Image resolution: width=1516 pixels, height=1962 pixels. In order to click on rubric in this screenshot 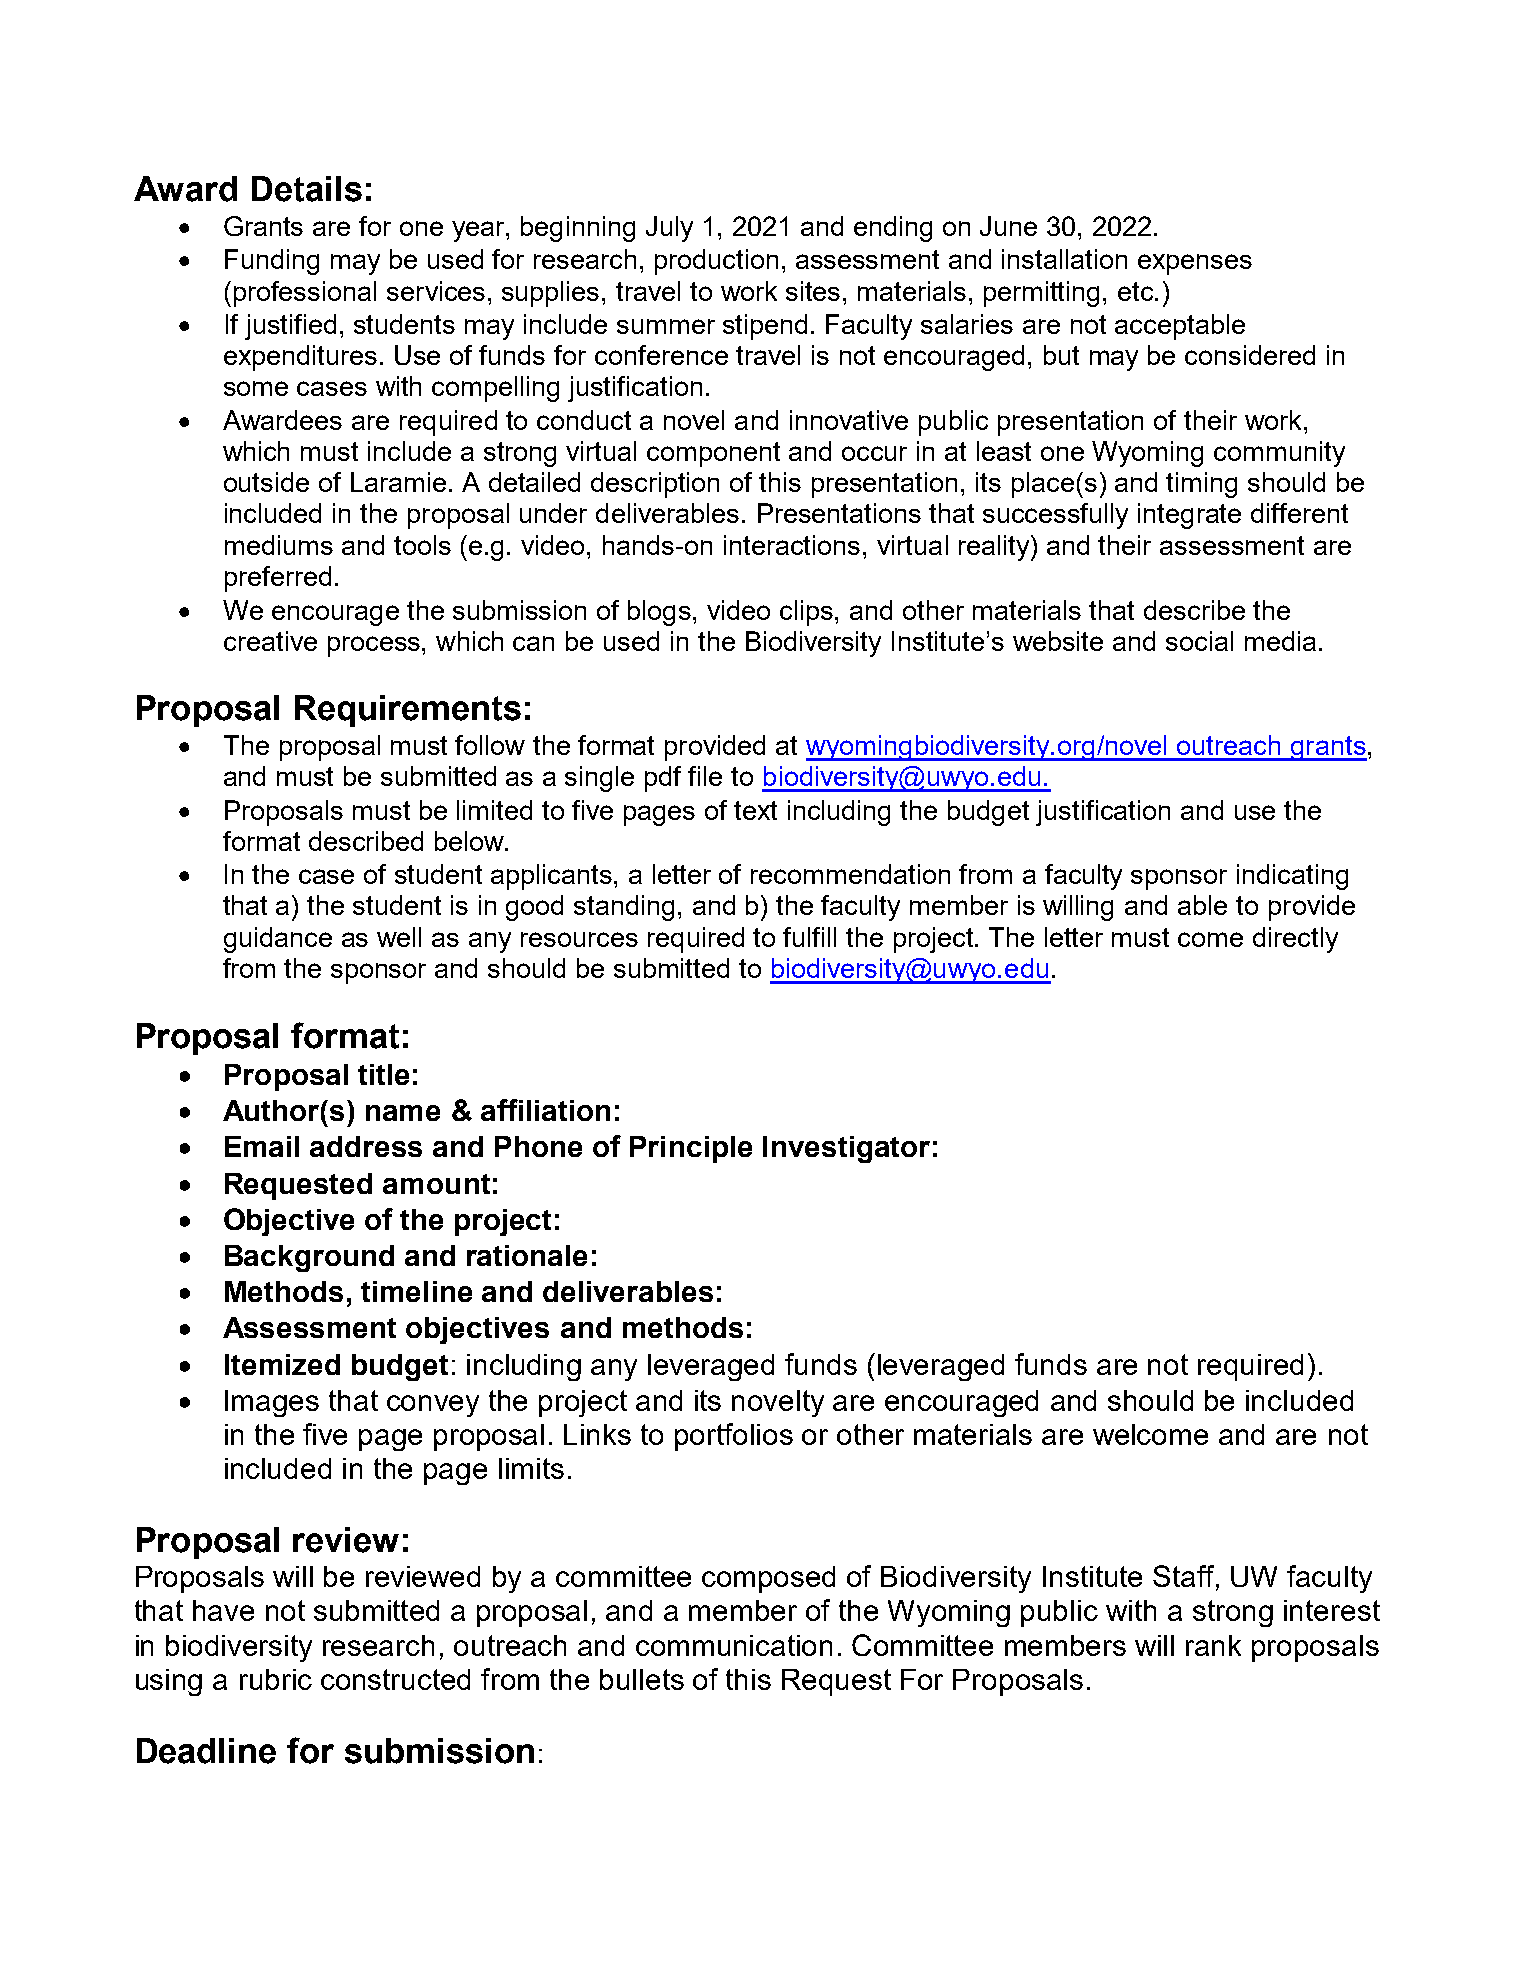, I will do `click(276, 1679)`.
